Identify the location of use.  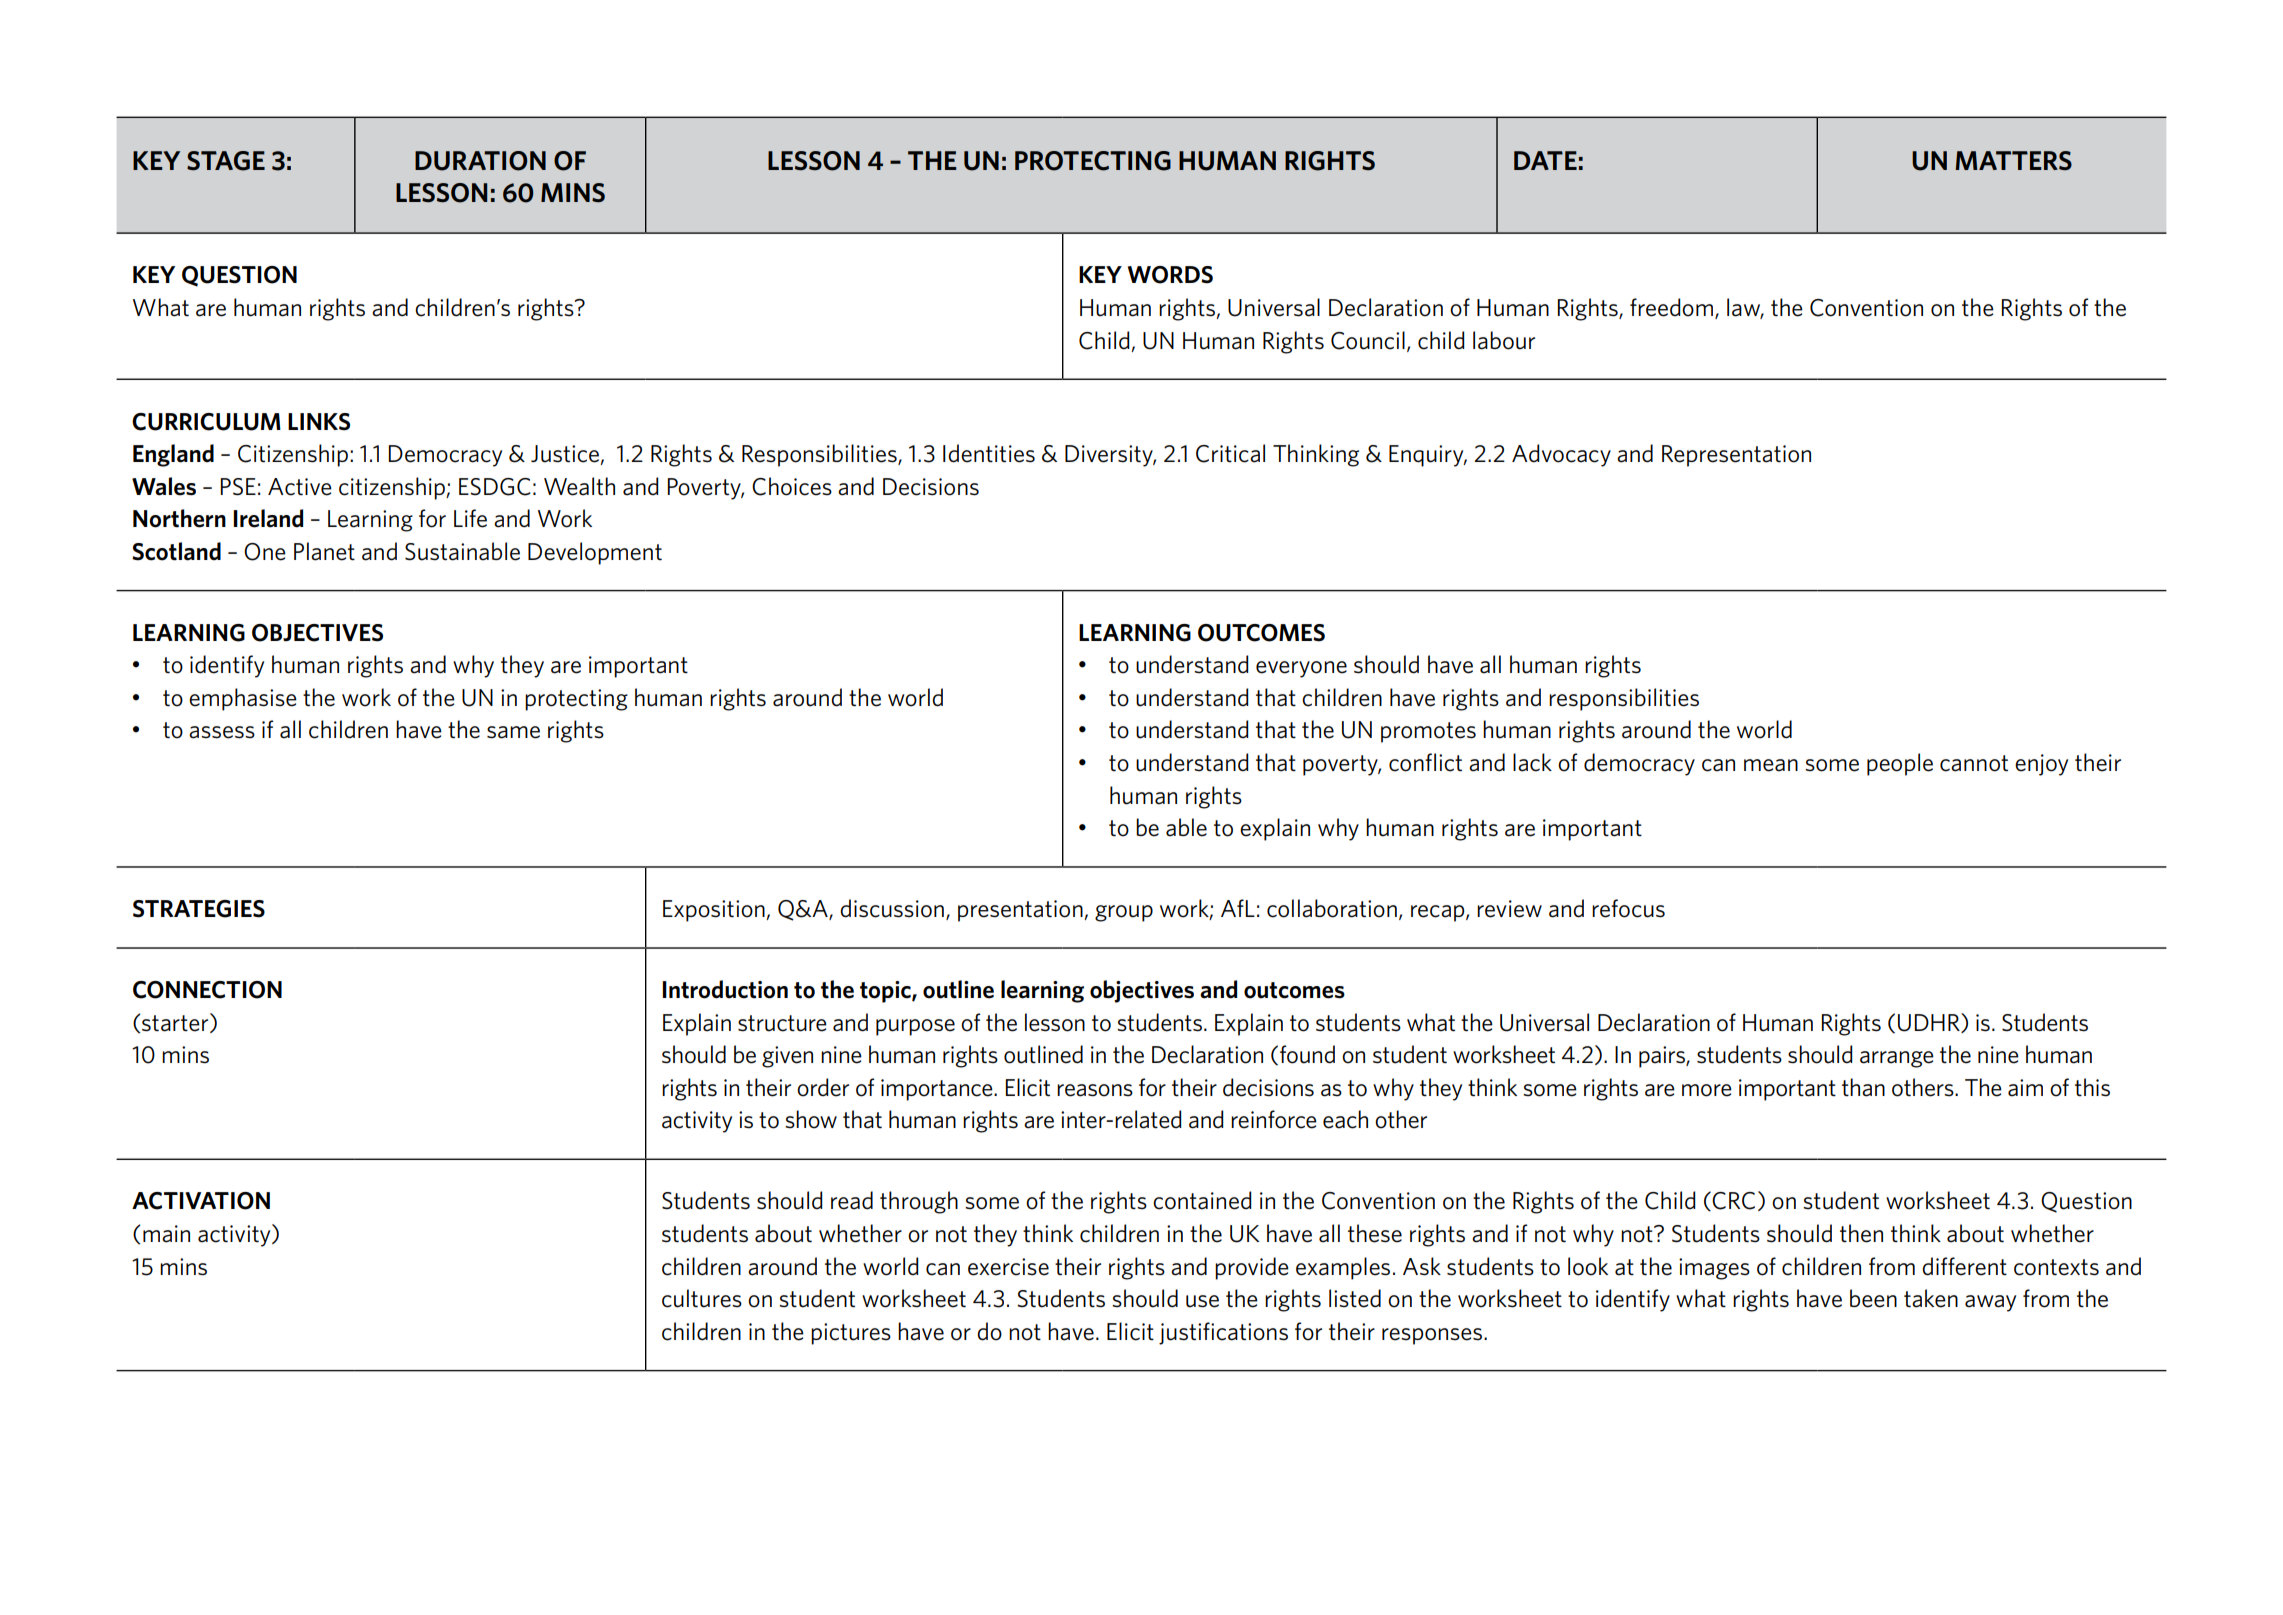
(1202, 1301).
